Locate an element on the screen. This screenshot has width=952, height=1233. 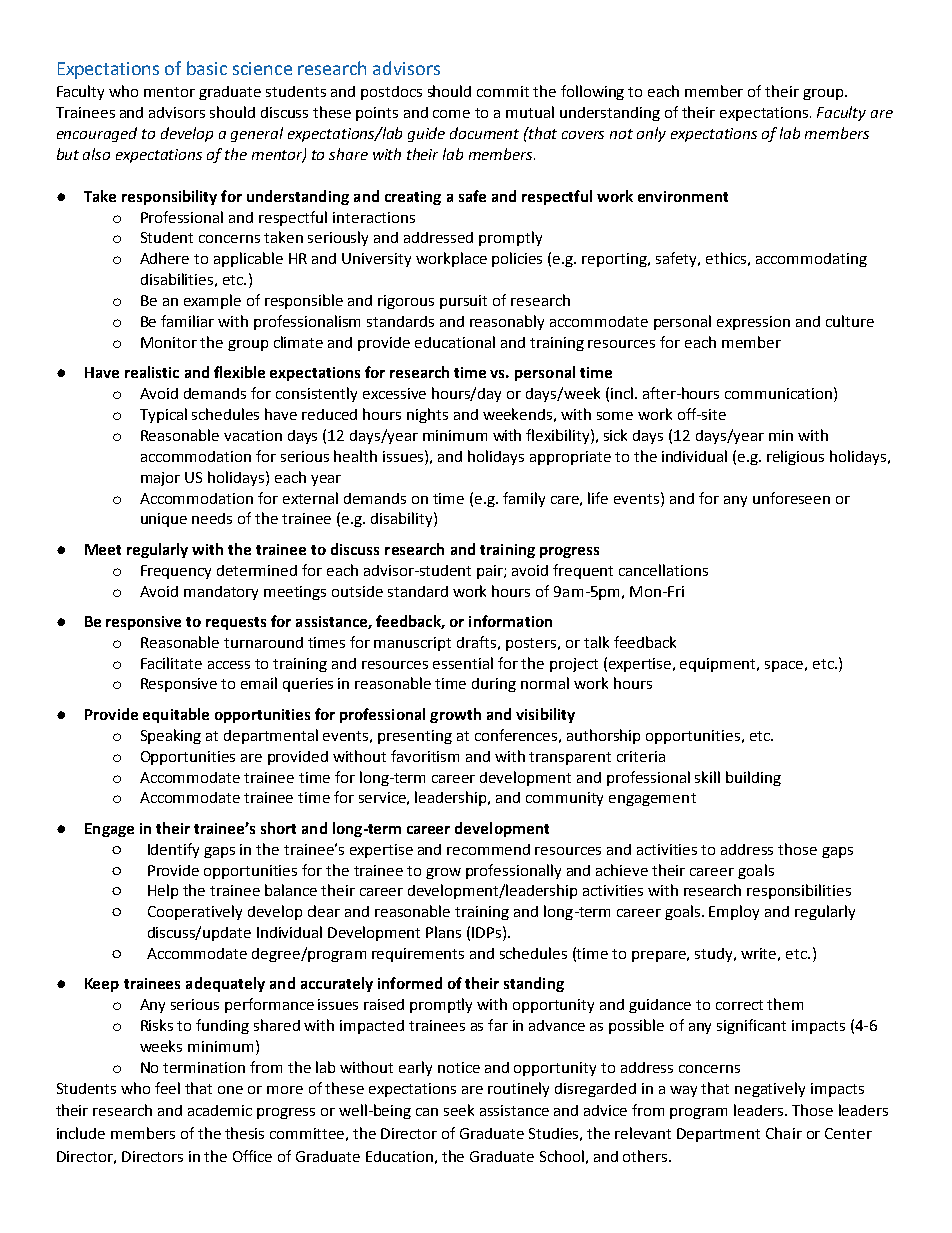
only is located at coordinates (651, 134).
